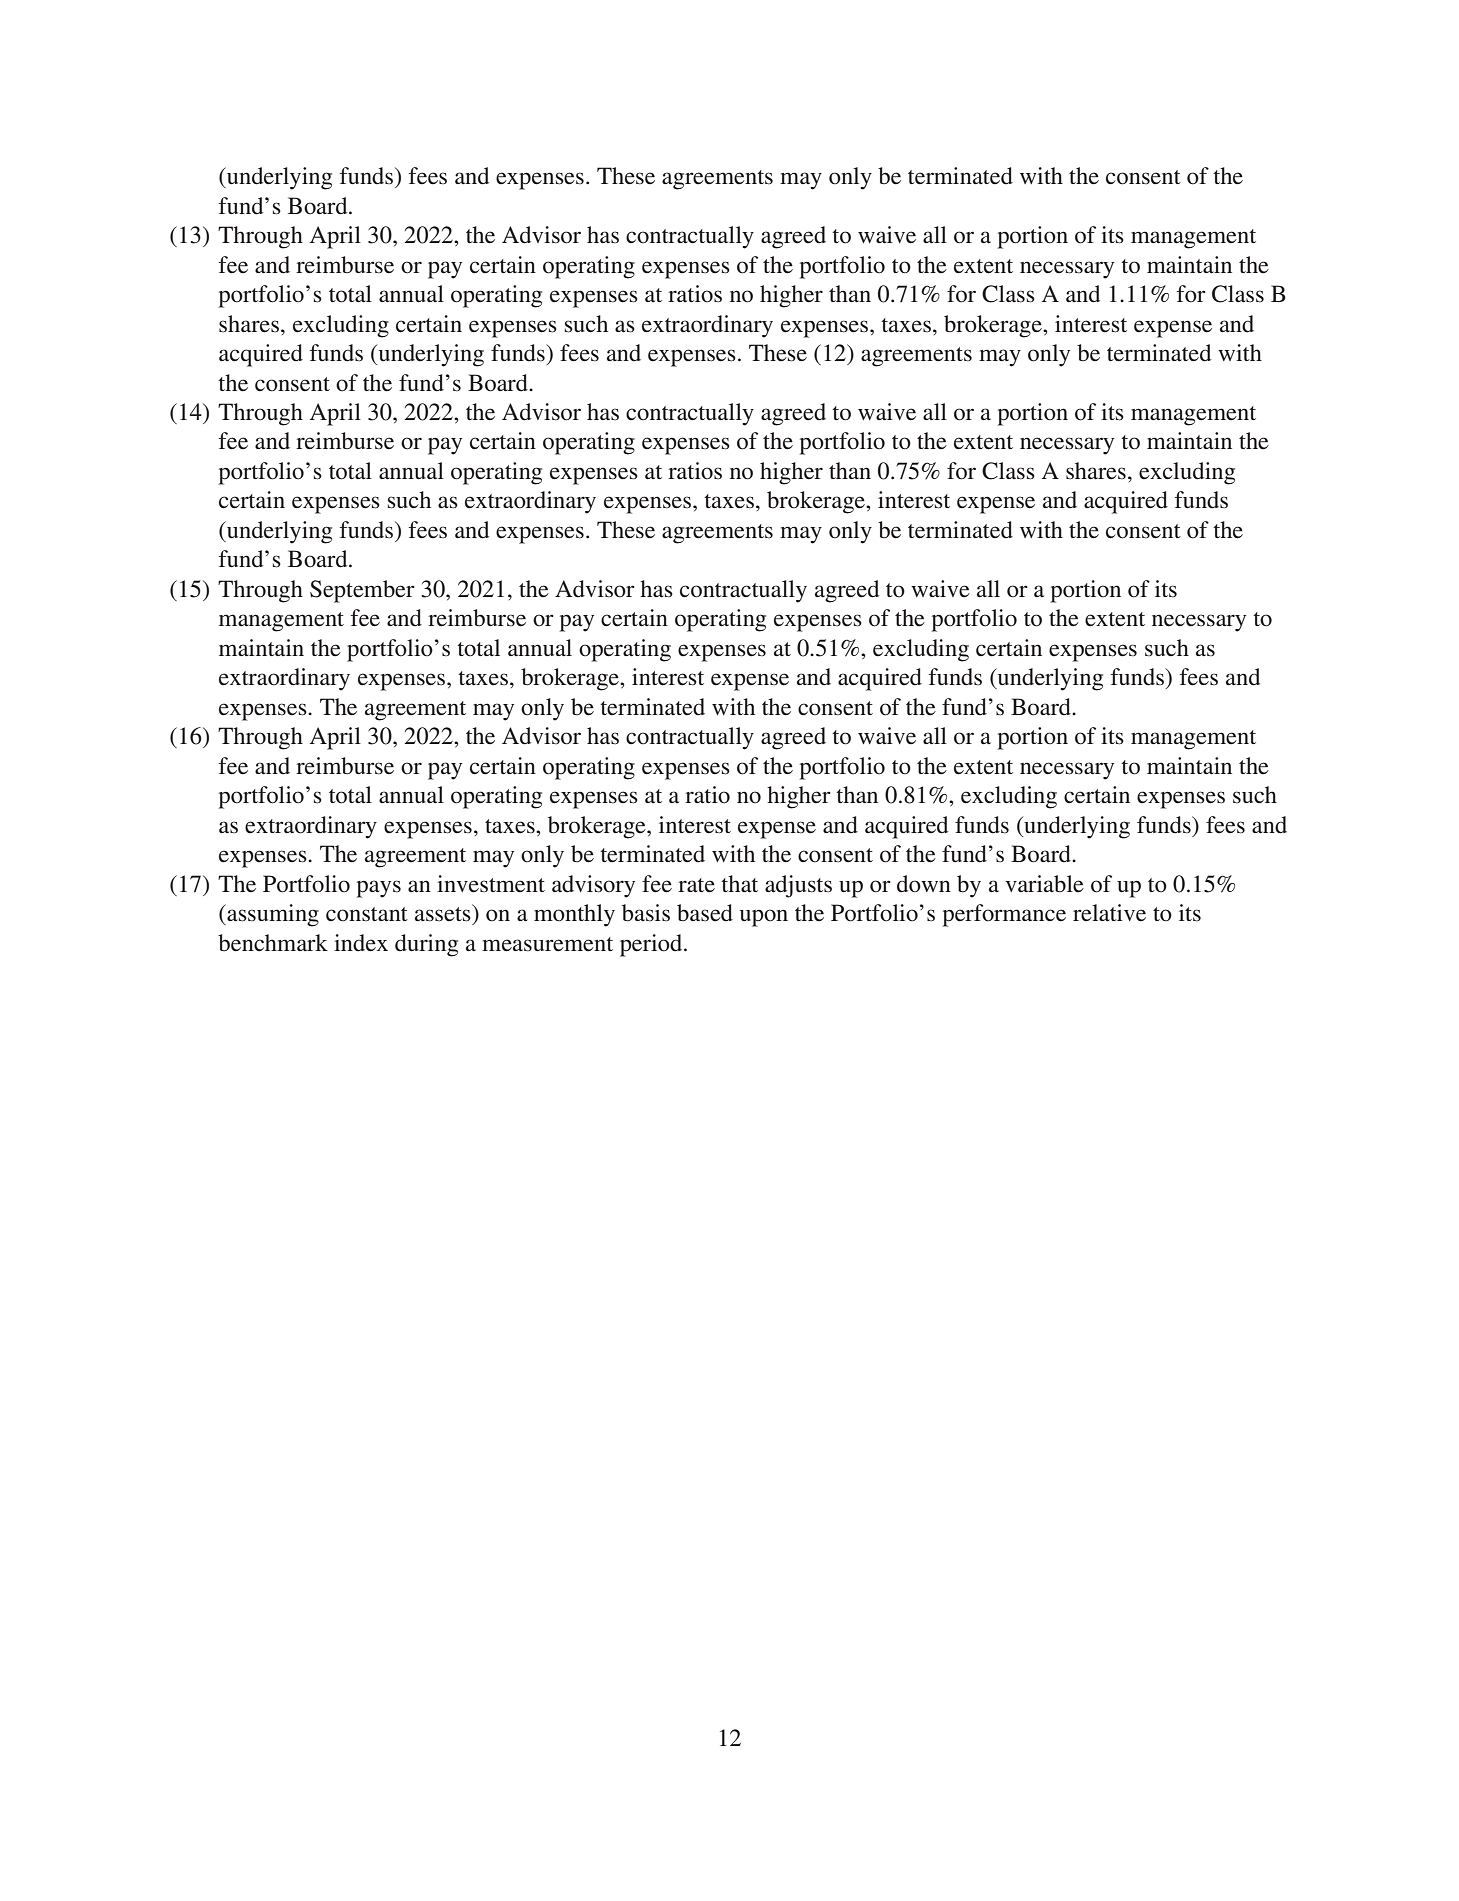  I want to click on period, so click(652, 945).
